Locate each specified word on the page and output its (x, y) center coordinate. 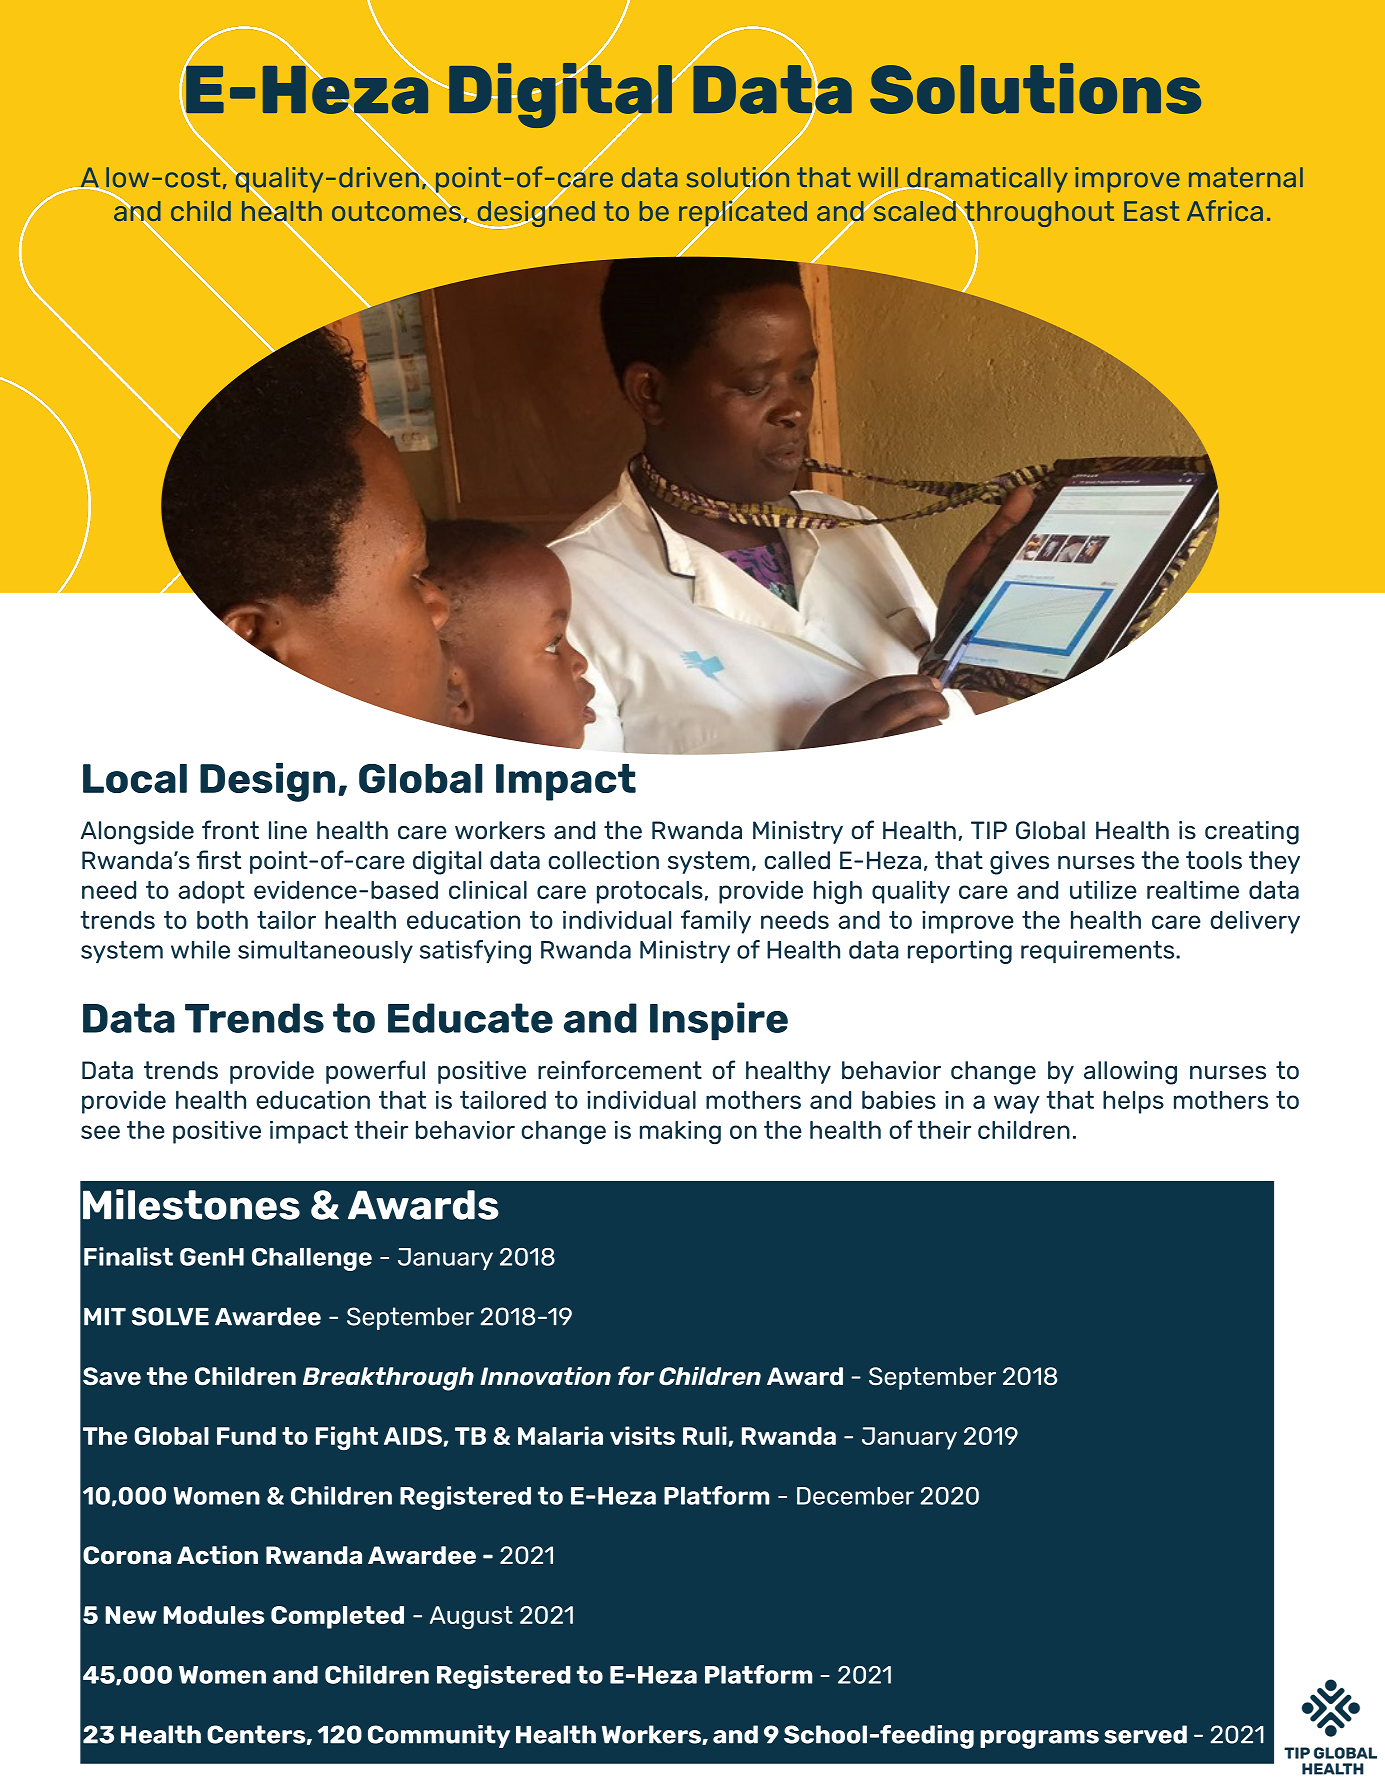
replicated (743, 213)
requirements (1099, 952)
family (716, 922)
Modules (213, 1615)
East (1151, 211)
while (200, 949)
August (471, 1617)
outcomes (397, 209)
